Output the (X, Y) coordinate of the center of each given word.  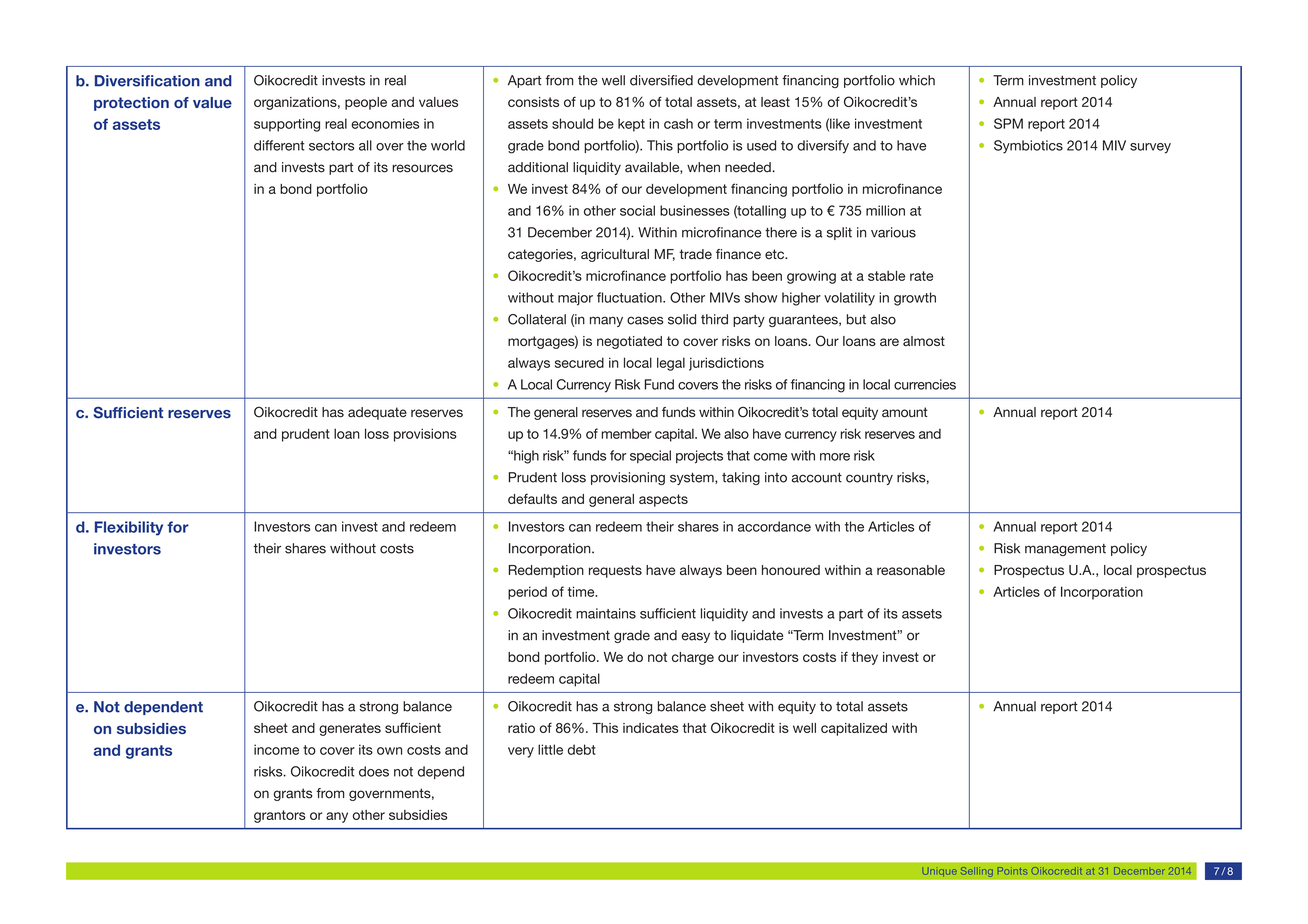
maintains (606, 613)
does (374, 771)
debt (582, 749)
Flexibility (129, 528)
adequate (377, 413)
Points (1012, 870)
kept (631, 125)
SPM (1008, 123)
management (1065, 550)
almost (924, 341)
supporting (287, 125)
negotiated (629, 342)
